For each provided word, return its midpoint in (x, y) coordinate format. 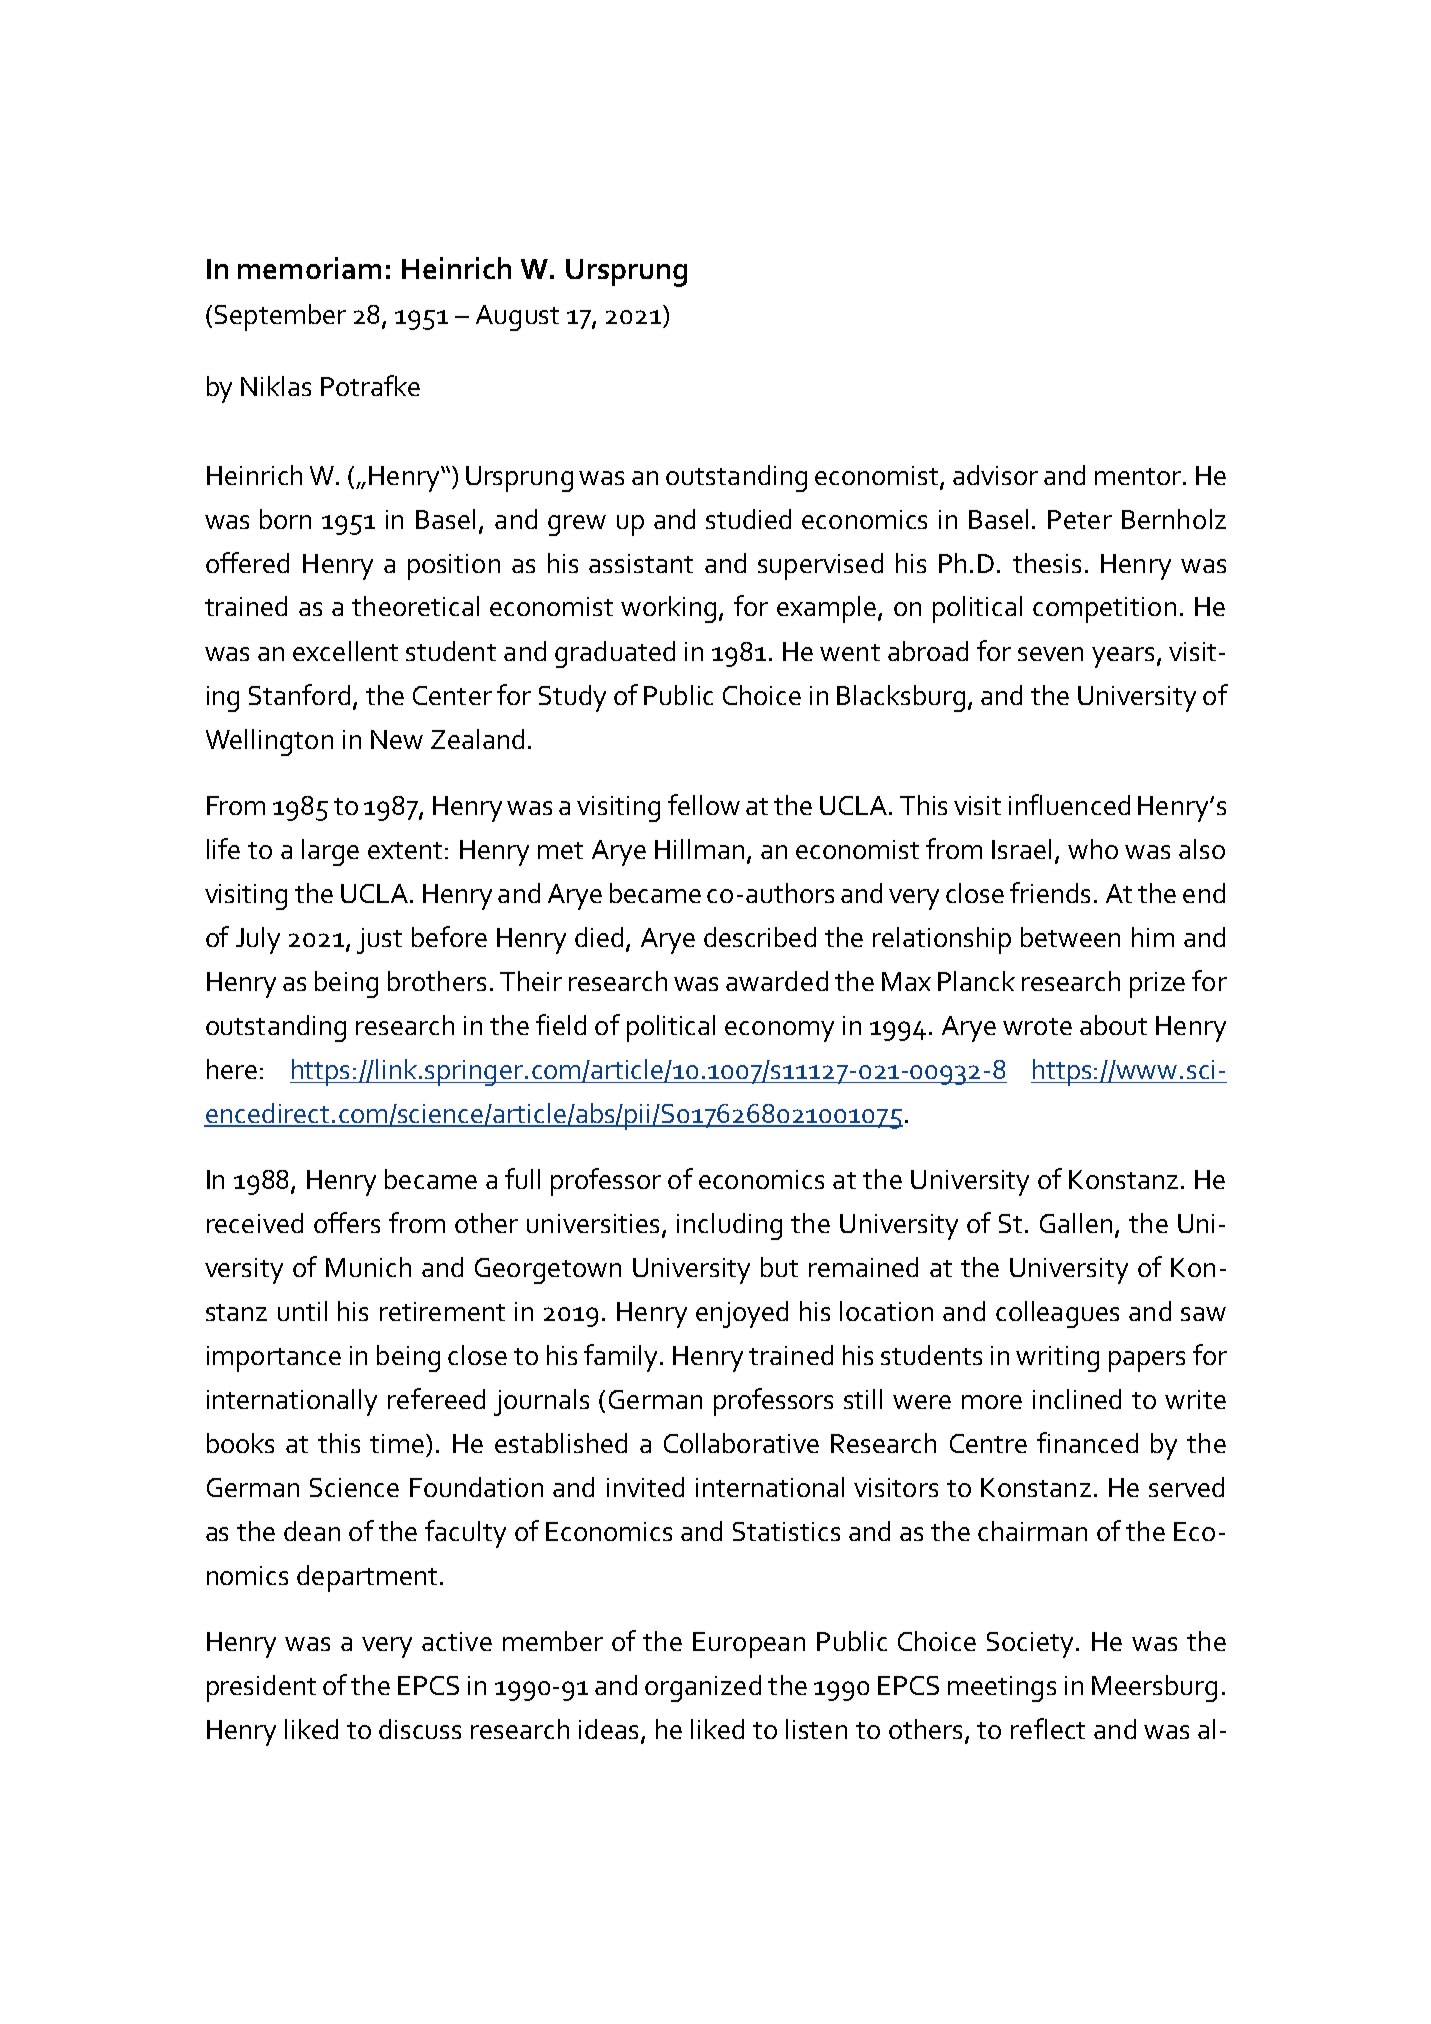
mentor (1139, 476)
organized (703, 1688)
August (517, 318)
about (1113, 1025)
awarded (777, 981)
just (379, 941)
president (261, 1688)
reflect (1048, 1728)
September (280, 317)
